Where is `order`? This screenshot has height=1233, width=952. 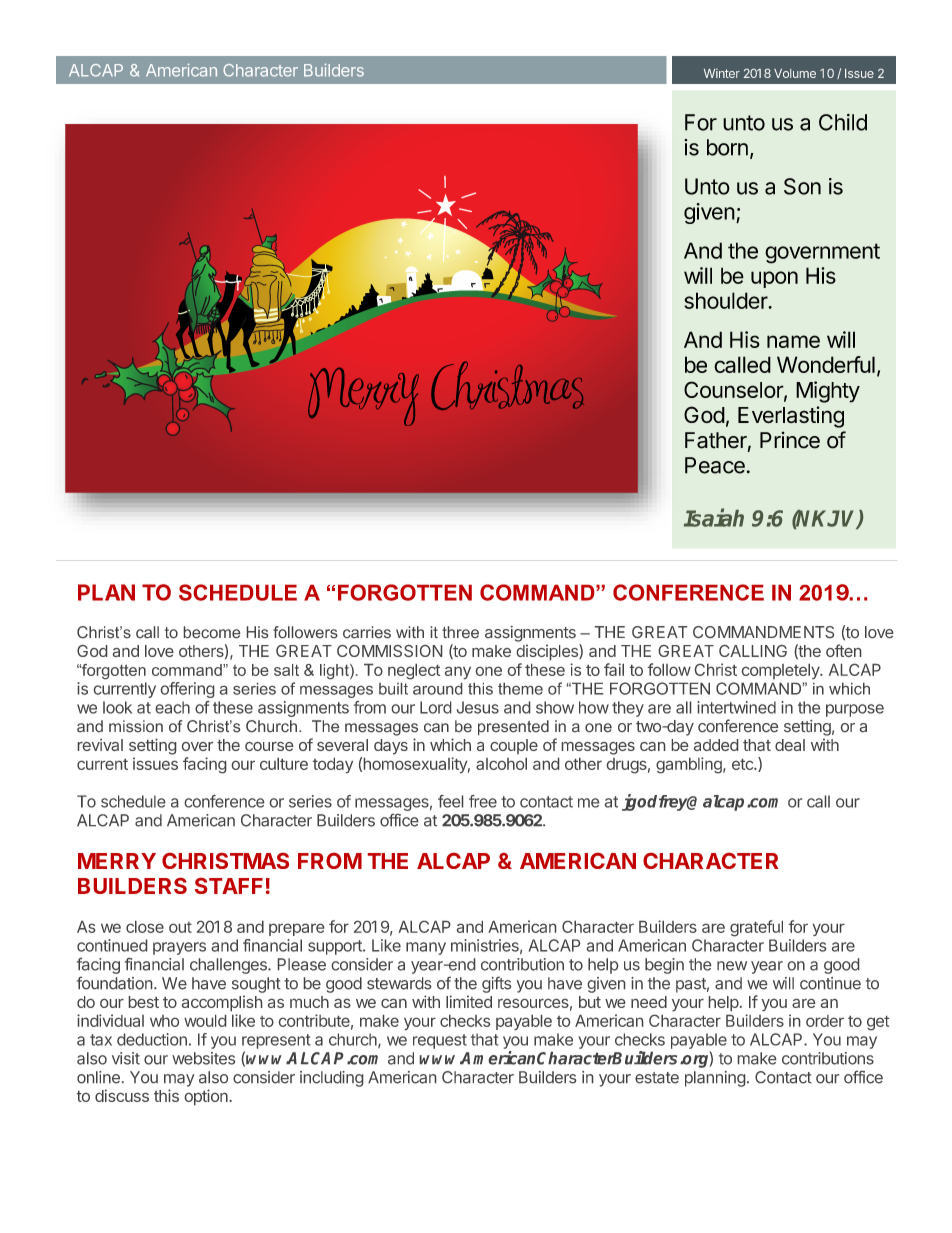
order is located at coordinates (825, 1021).
